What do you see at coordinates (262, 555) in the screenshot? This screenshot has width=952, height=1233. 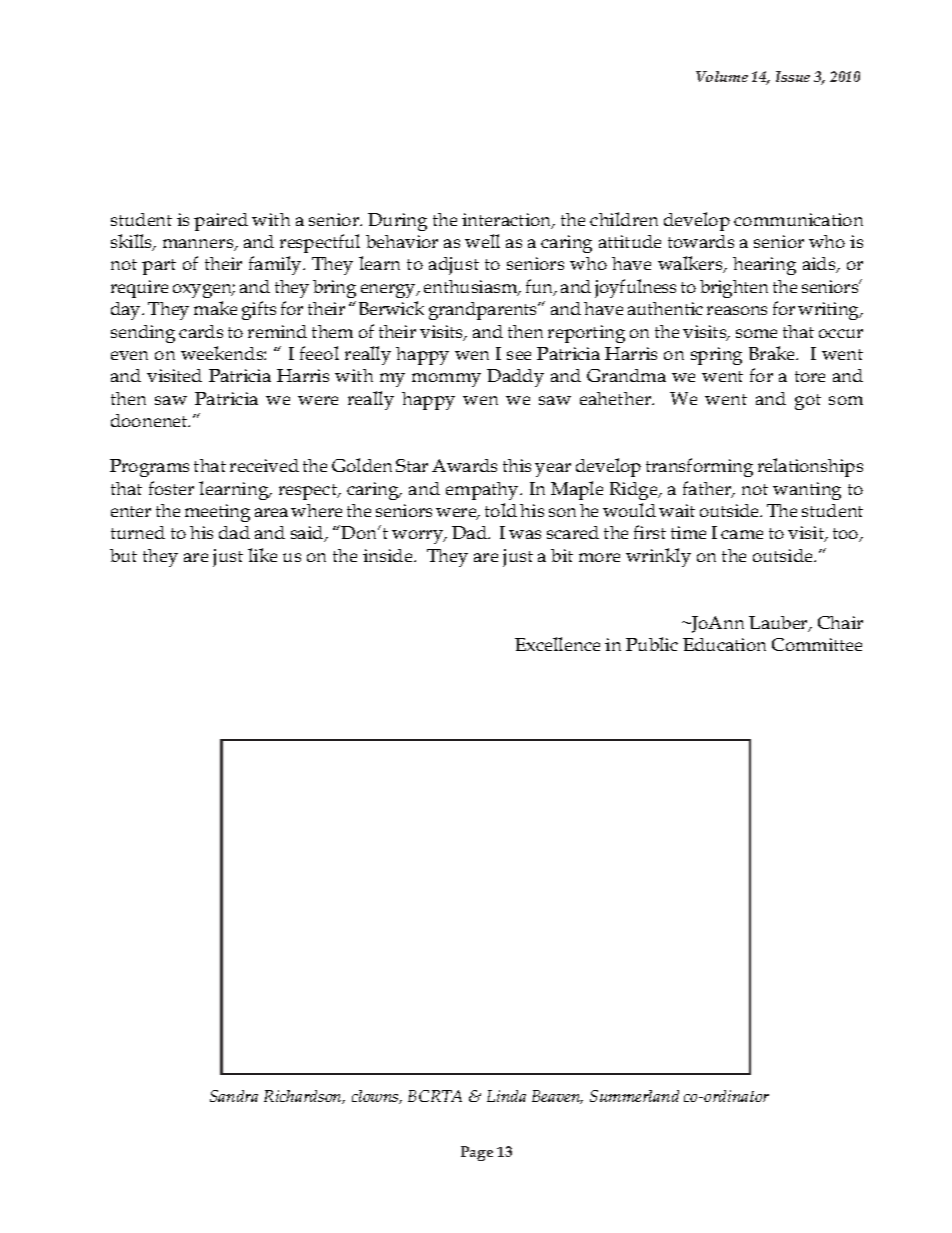 I see `like` at bounding box center [262, 555].
